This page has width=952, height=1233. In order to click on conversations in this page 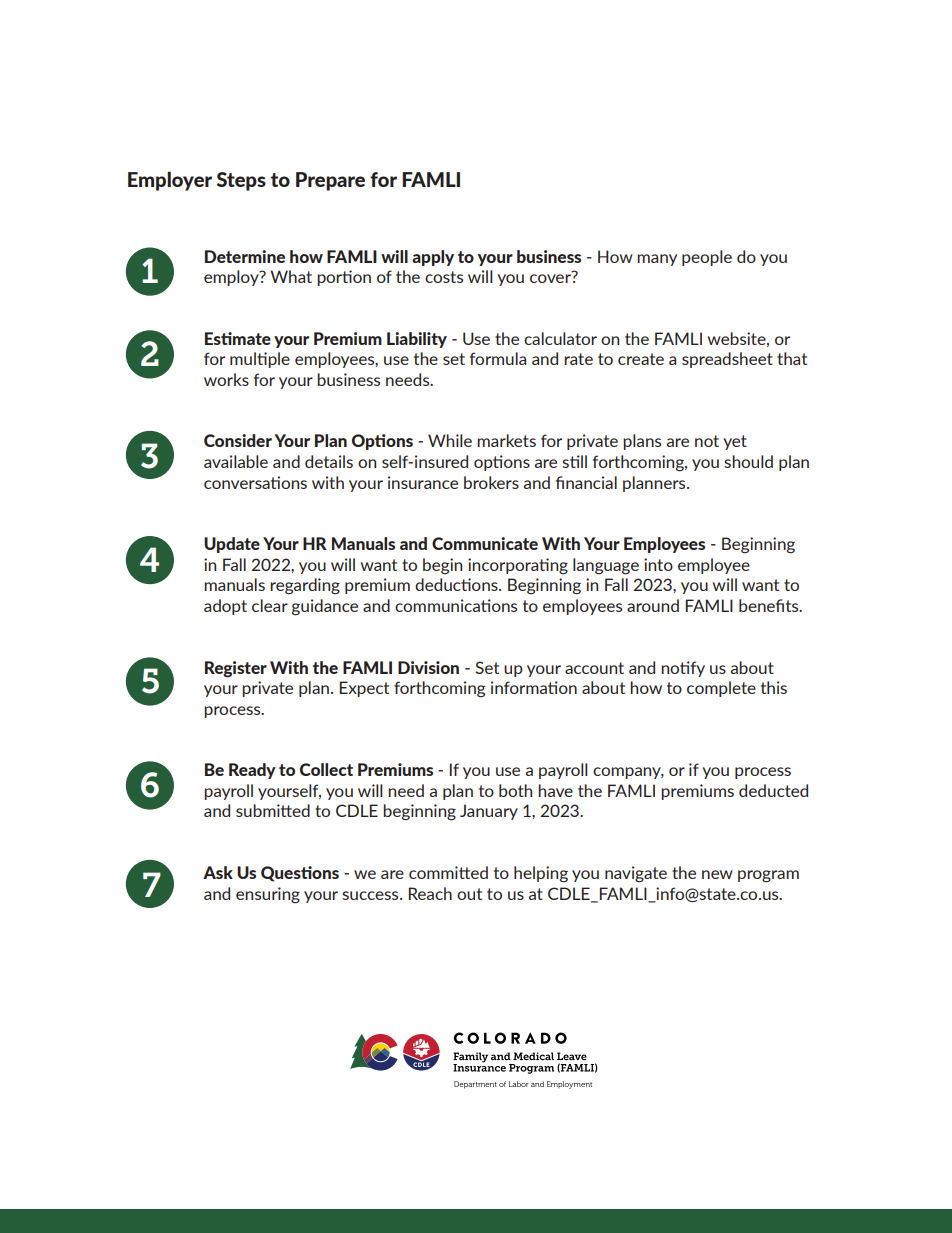, I will do `click(255, 482)`.
